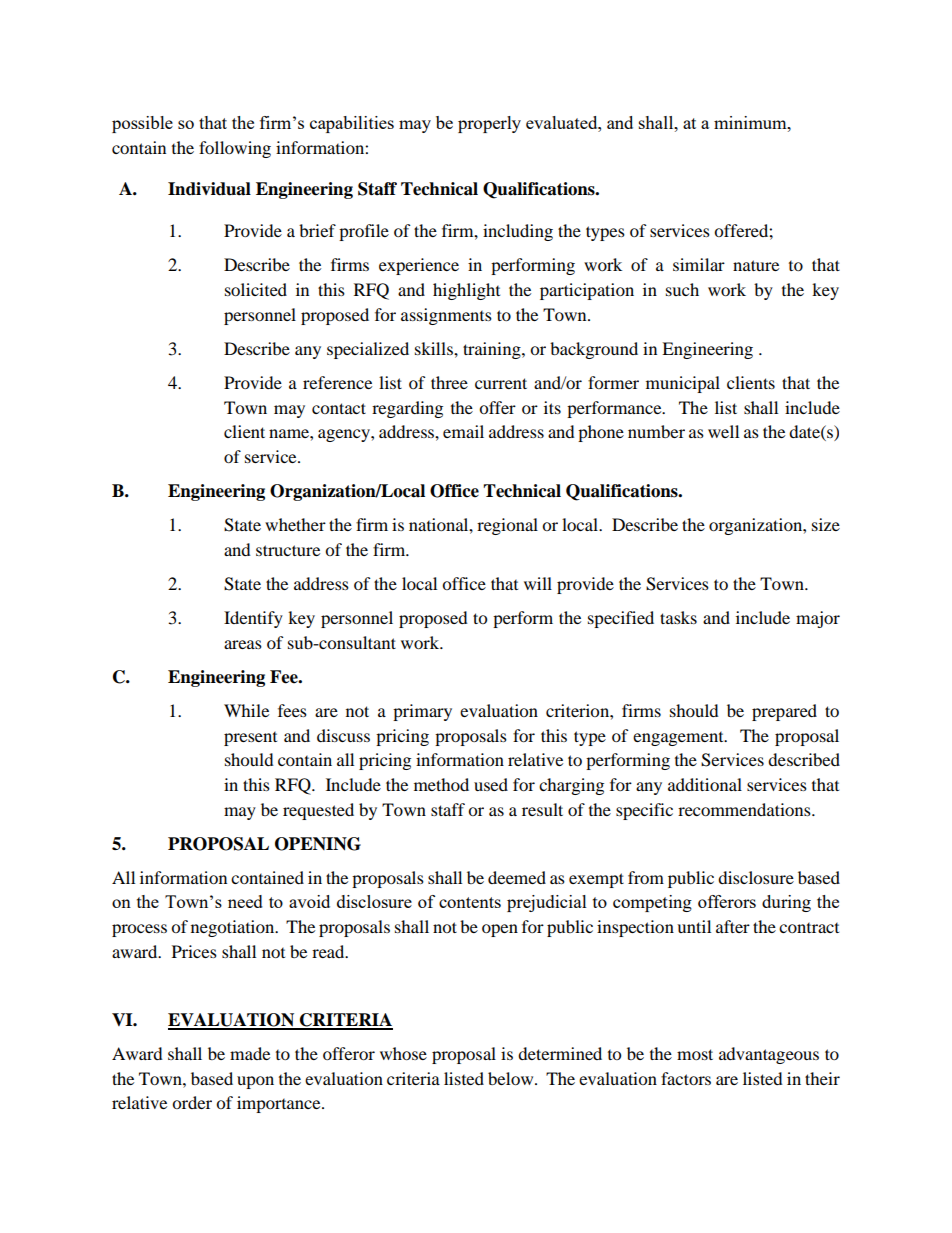 The image size is (952, 1233). Describe the element at coordinates (501, 383) in the screenshot. I see `current` at that location.
